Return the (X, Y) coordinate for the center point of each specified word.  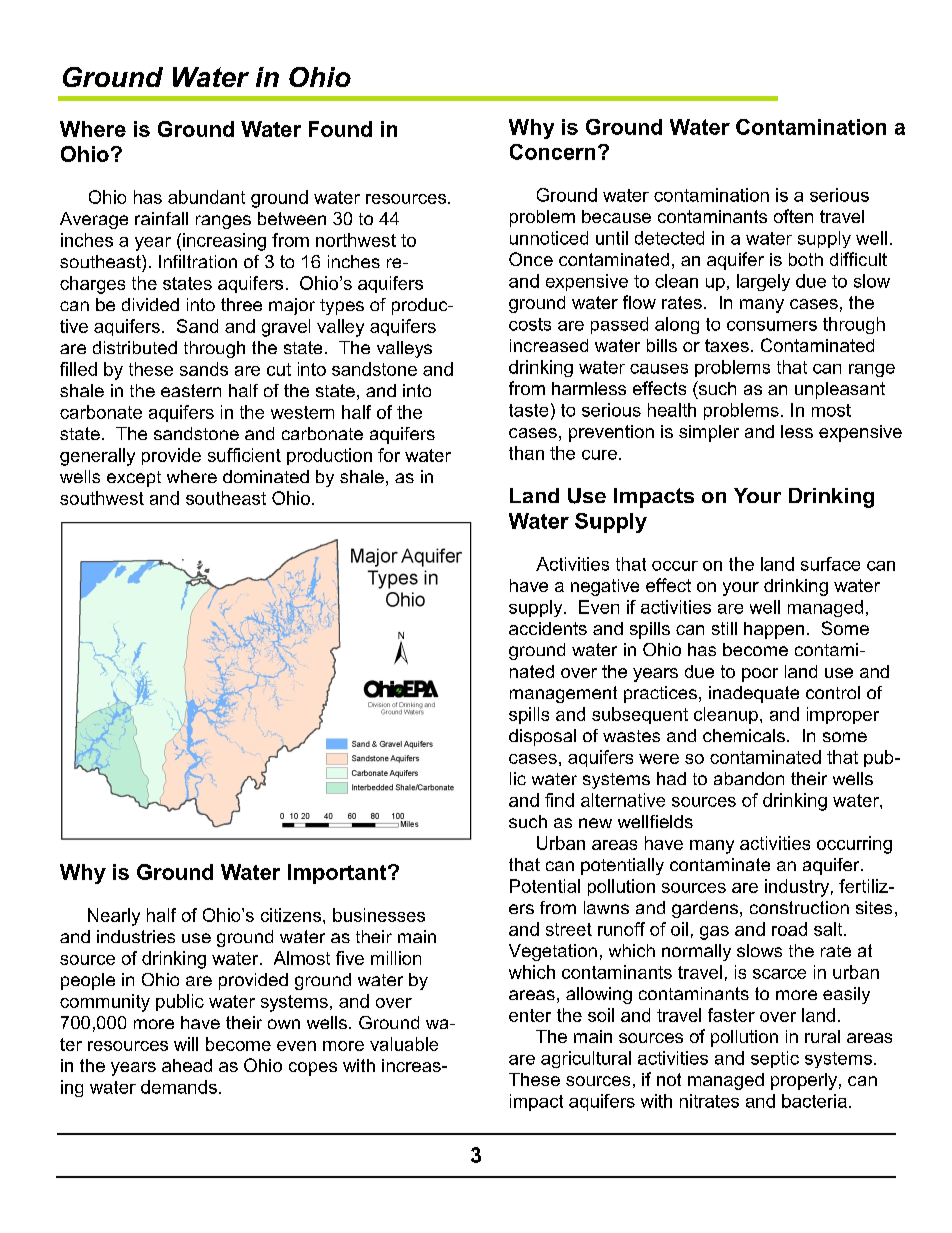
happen (774, 630)
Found (340, 129)
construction (799, 907)
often (793, 216)
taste (528, 410)
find (559, 800)
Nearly (114, 917)
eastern (191, 390)
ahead (187, 1065)
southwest (102, 498)
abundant (206, 197)
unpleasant (840, 390)
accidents (548, 628)
